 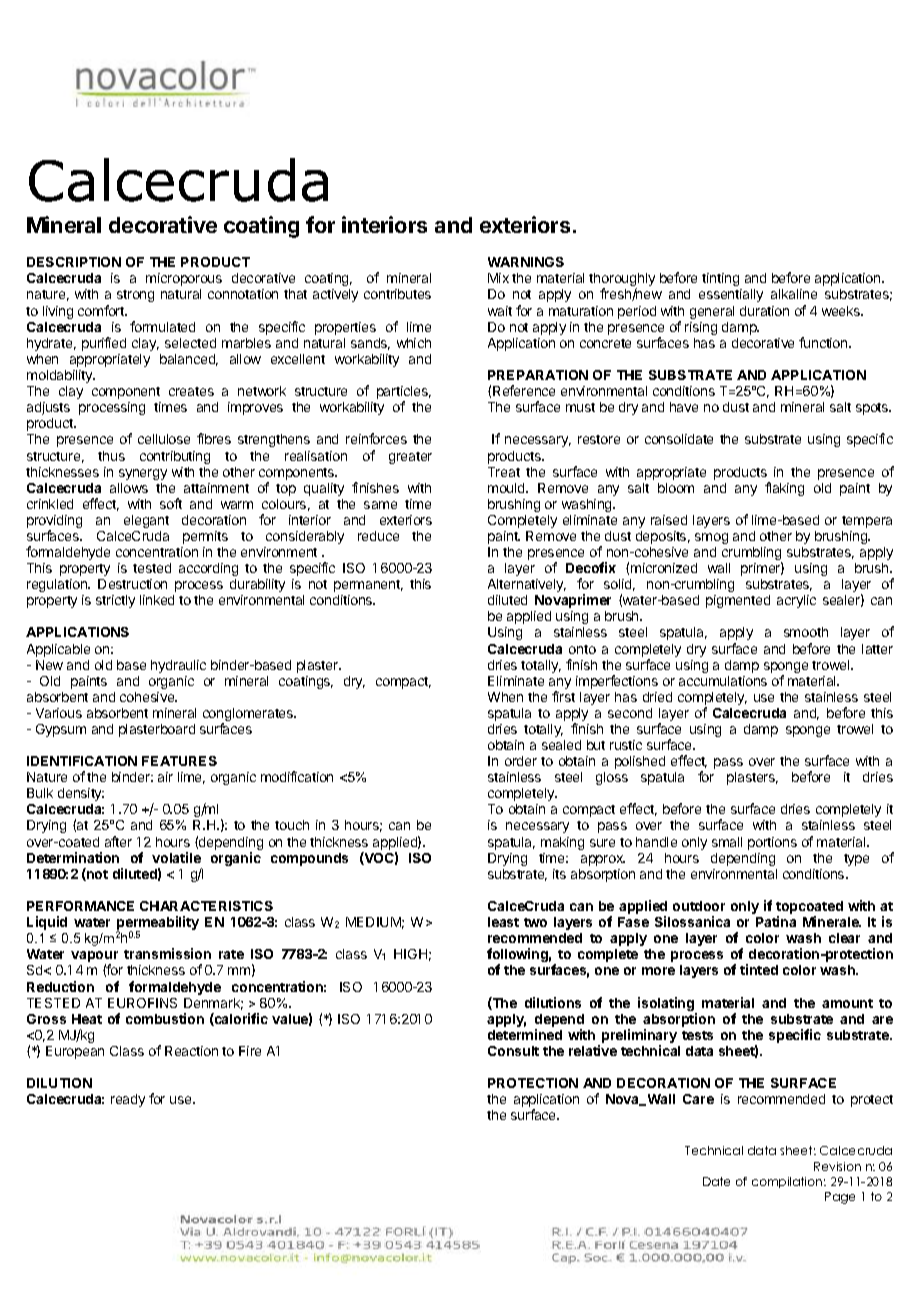 I want to click on strong, so click(x=135, y=296).
